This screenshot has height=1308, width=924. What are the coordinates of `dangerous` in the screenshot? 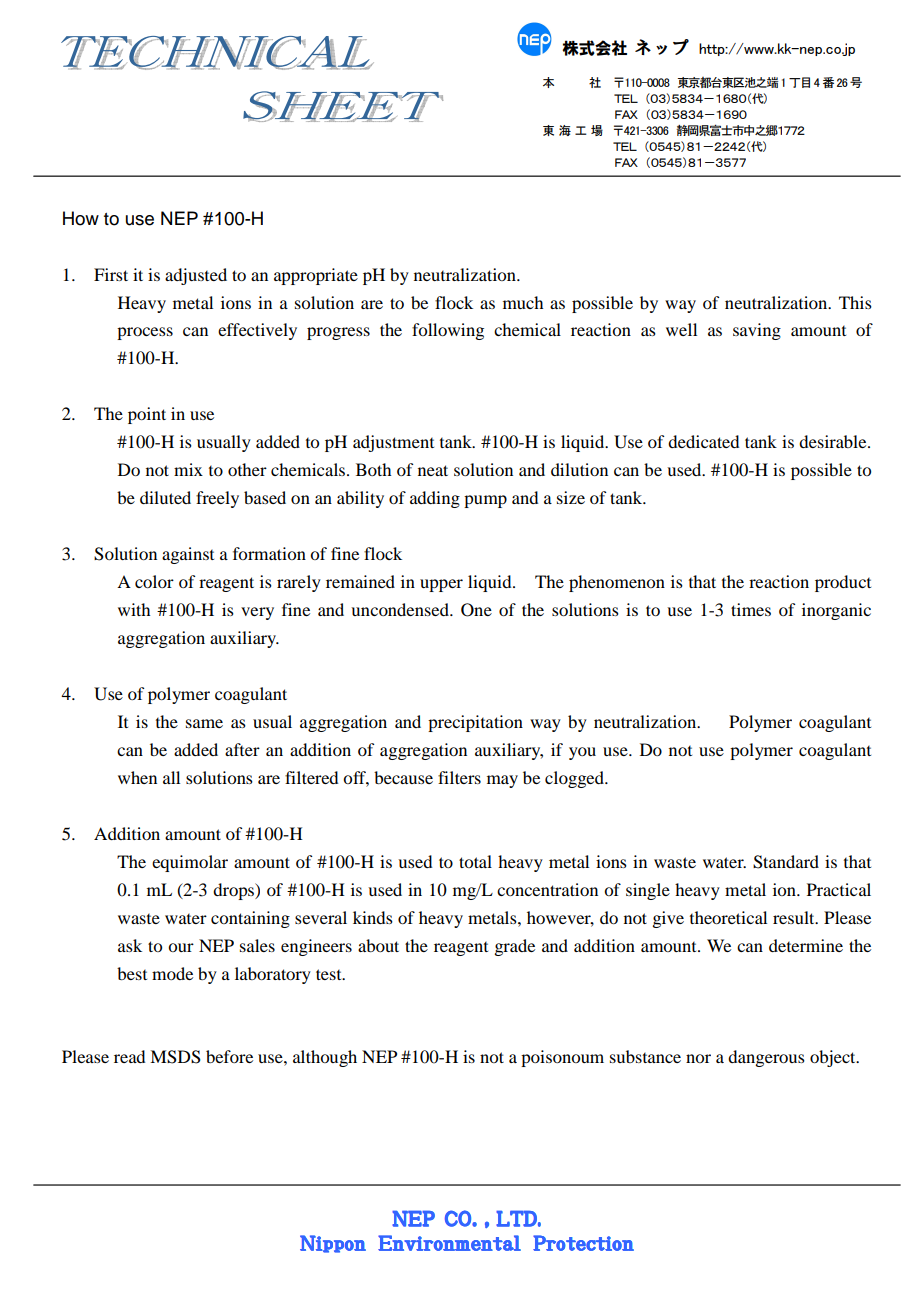 It's located at (766, 1058).
